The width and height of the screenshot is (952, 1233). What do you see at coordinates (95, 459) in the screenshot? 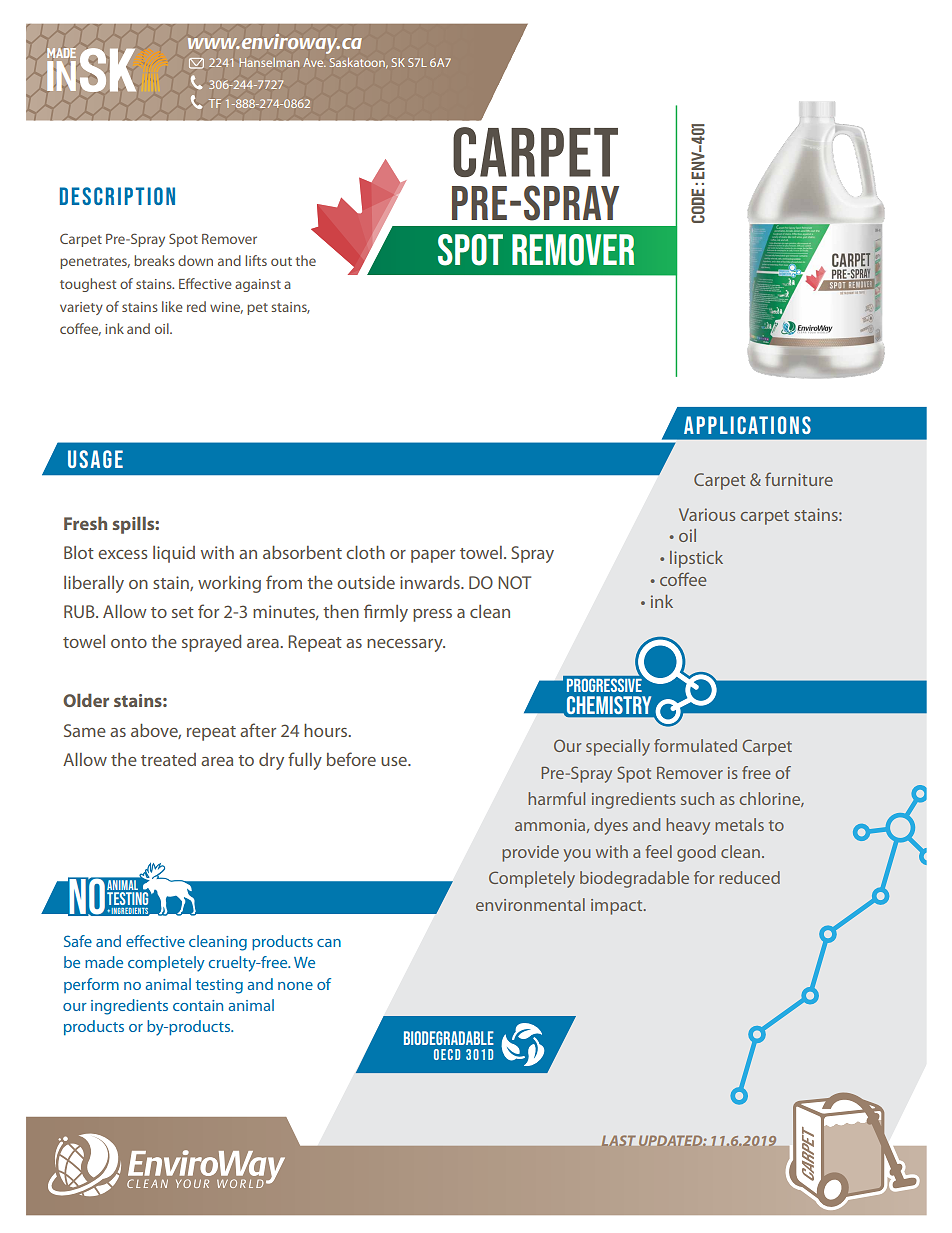
I see `usage` at bounding box center [95, 459].
